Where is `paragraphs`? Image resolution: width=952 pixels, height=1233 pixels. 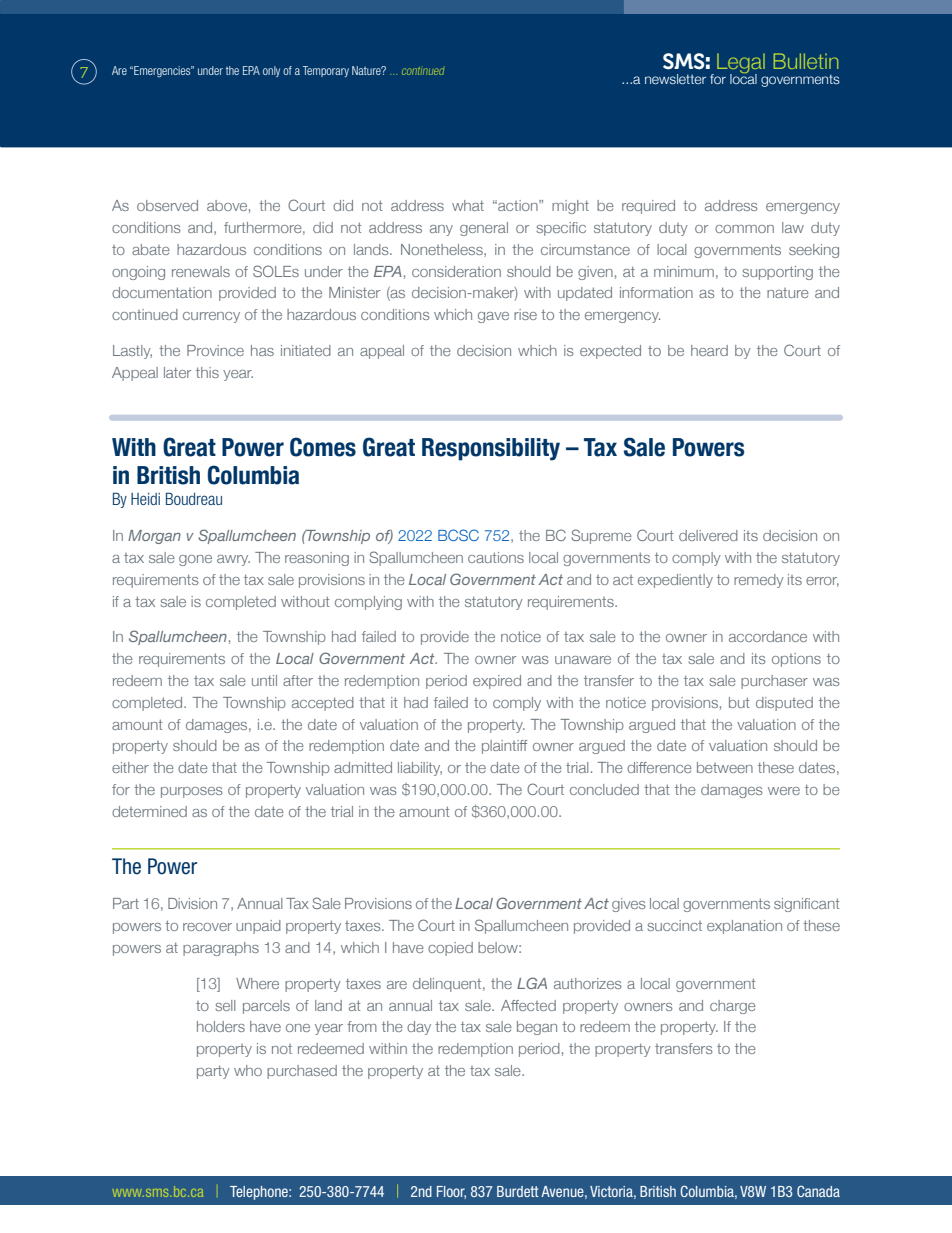
paragraphs is located at coordinates (221, 949).
